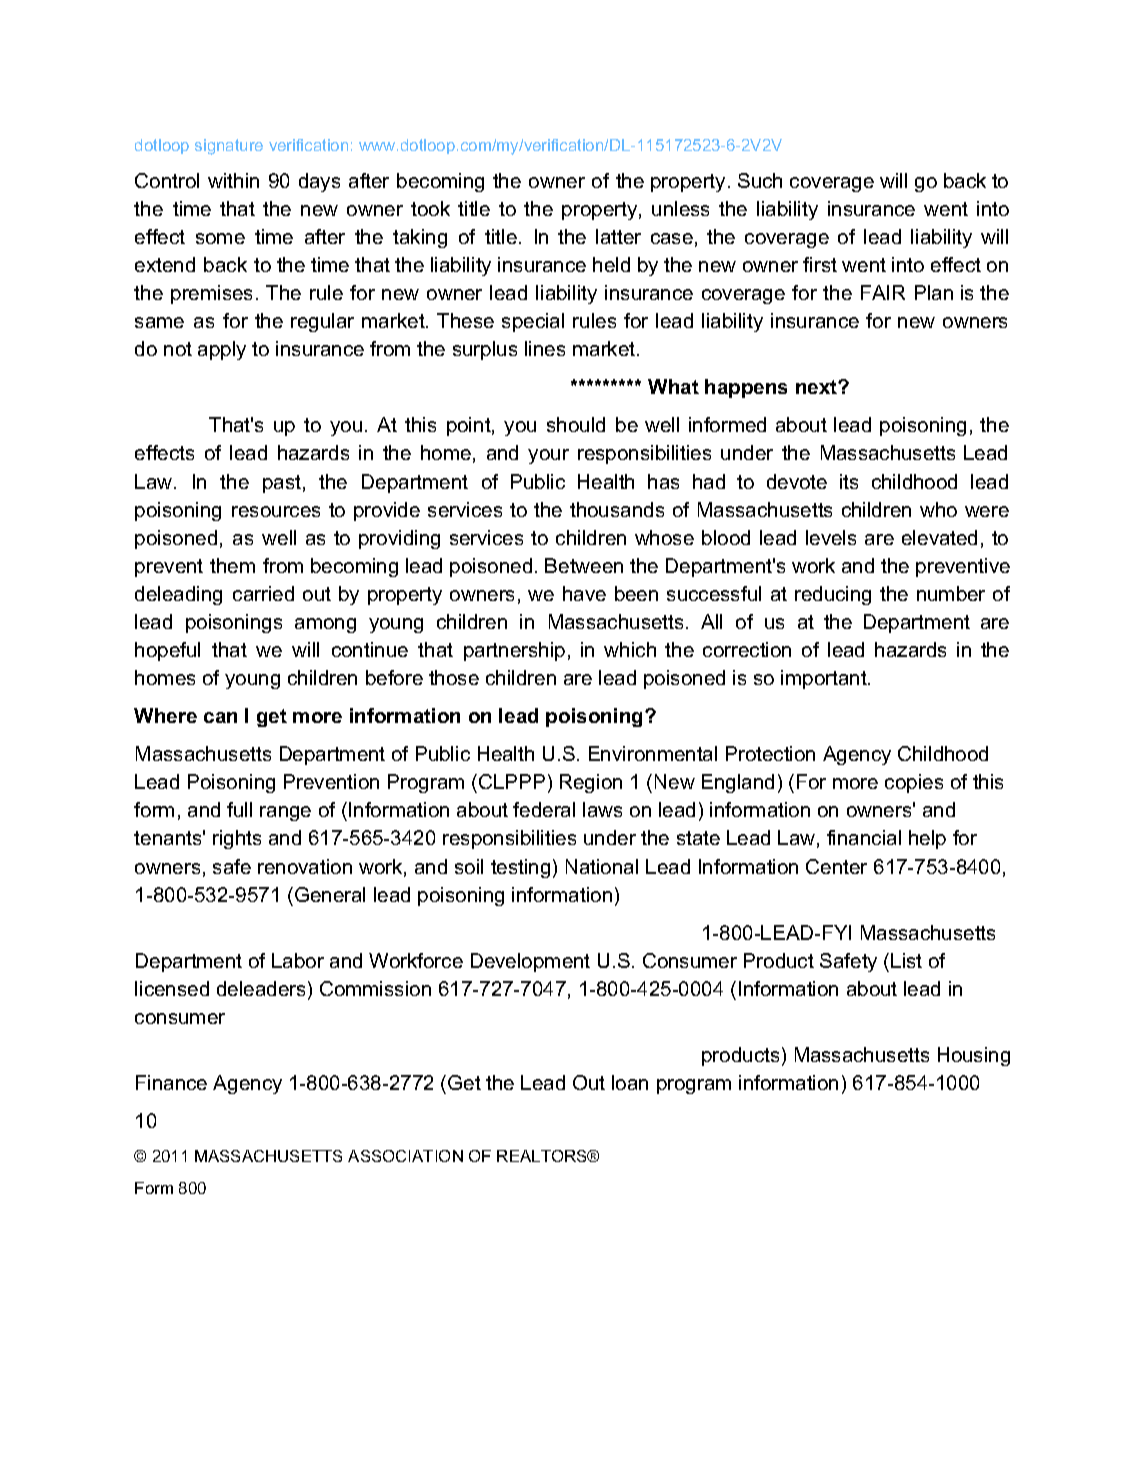 The width and height of the page is (1147, 1484). Describe the element at coordinates (233, 180) in the page. I see `within` at that location.
